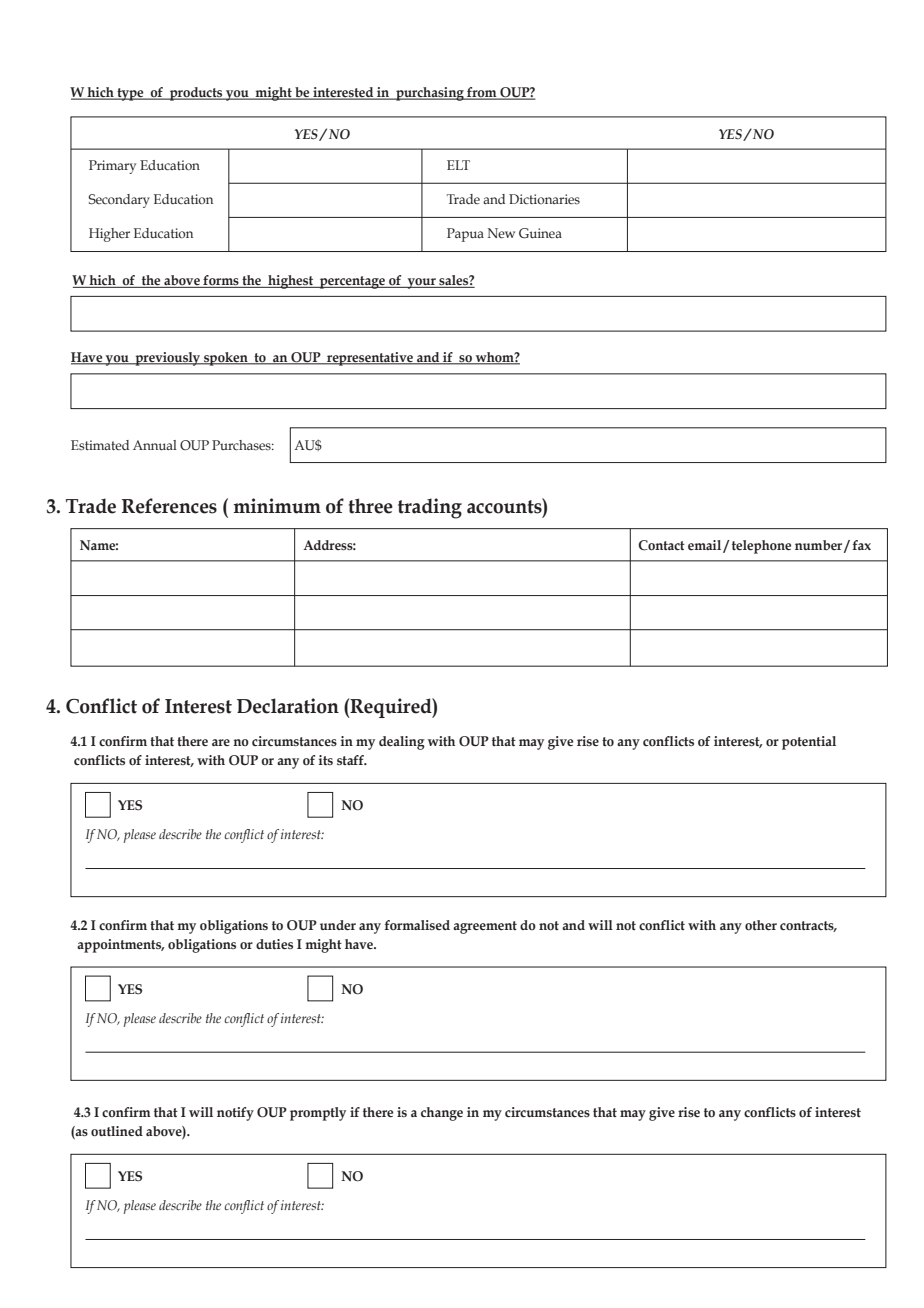 The width and height of the screenshot is (924, 1308). Describe the element at coordinates (442, 1114) in the screenshot. I see `change` at that location.
